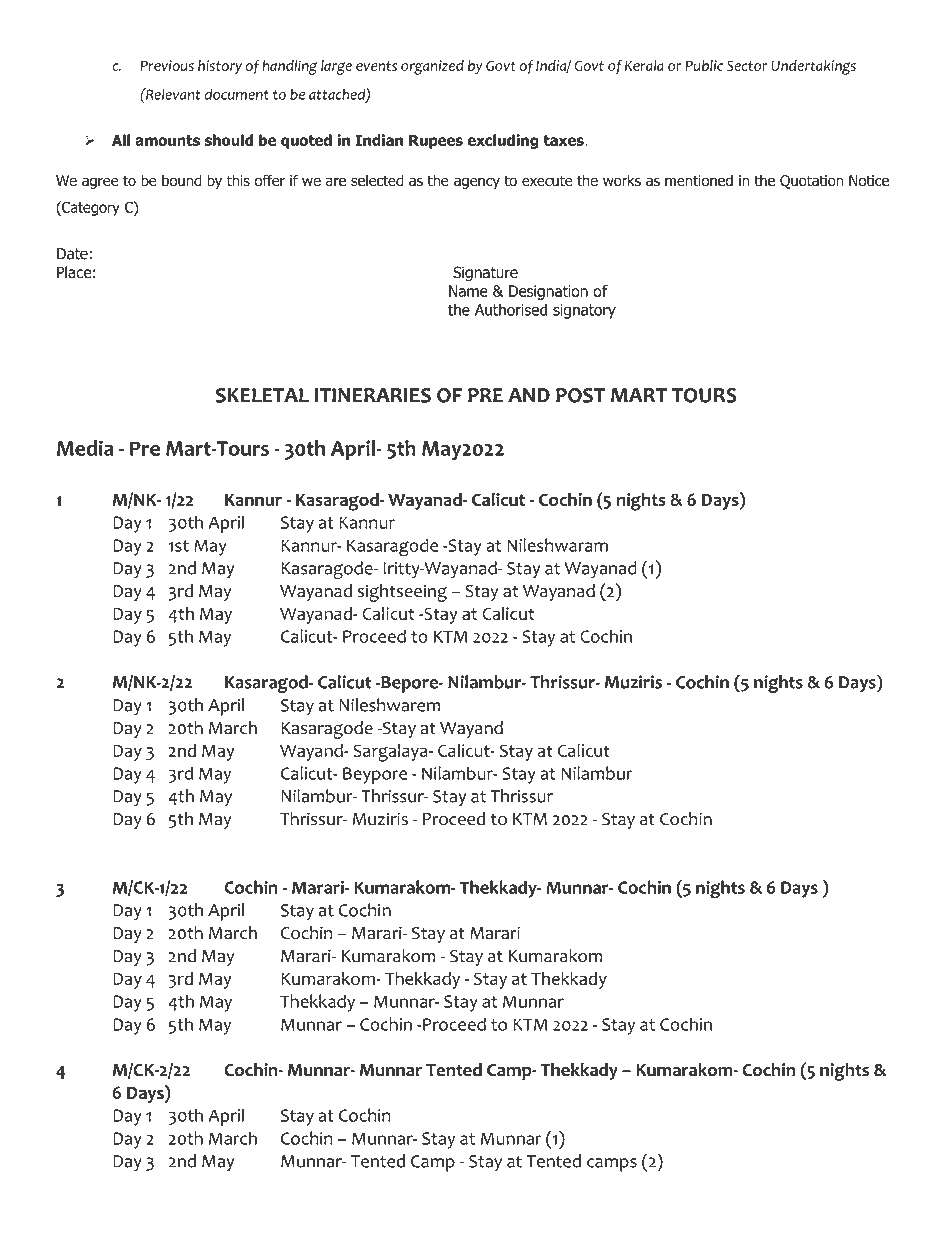 This screenshot has width=952, height=1233. I want to click on Sector, so click(747, 65).
